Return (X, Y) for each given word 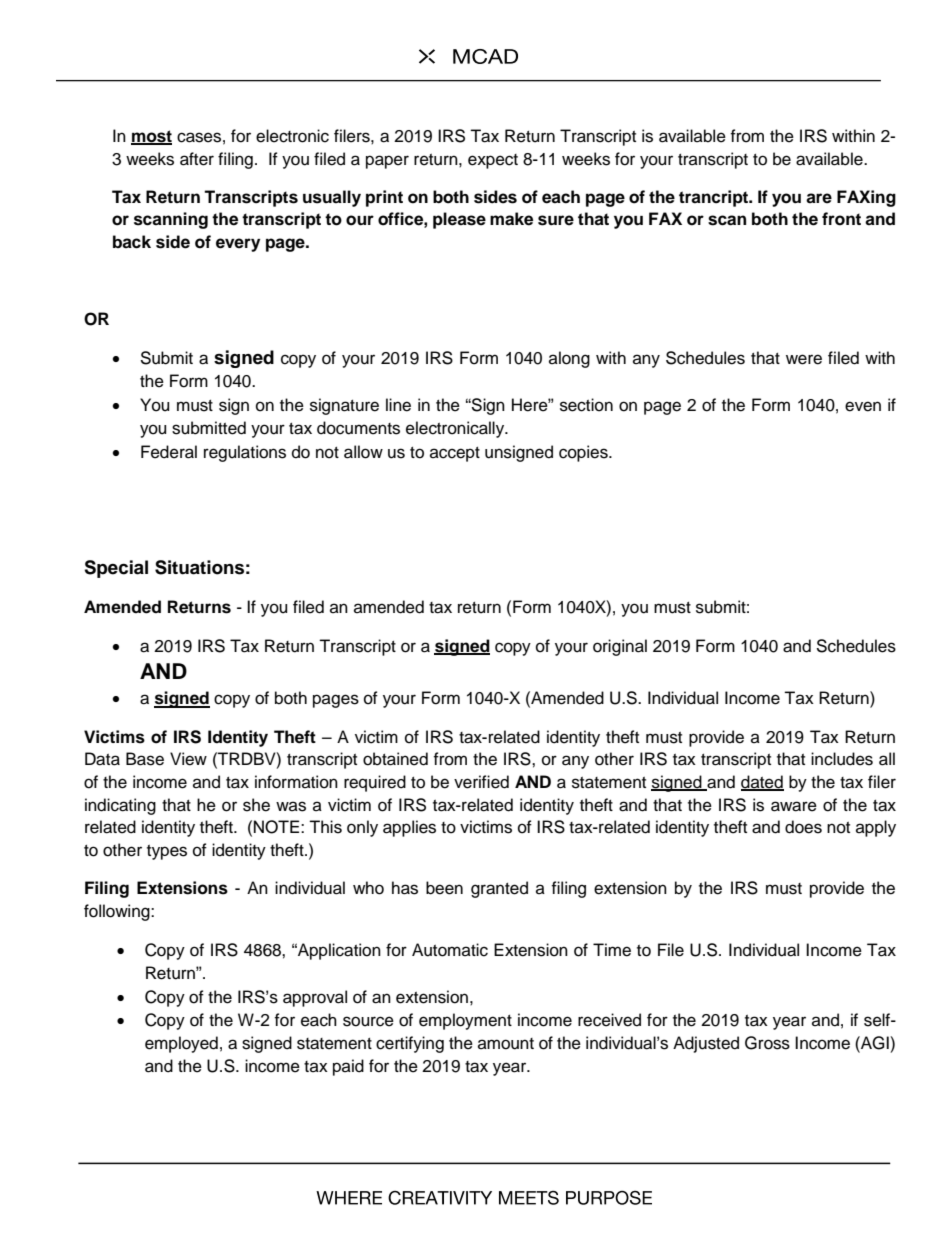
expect (493, 161)
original (620, 647)
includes (842, 759)
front (841, 219)
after (197, 159)
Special (116, 569)
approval (315, 998)
